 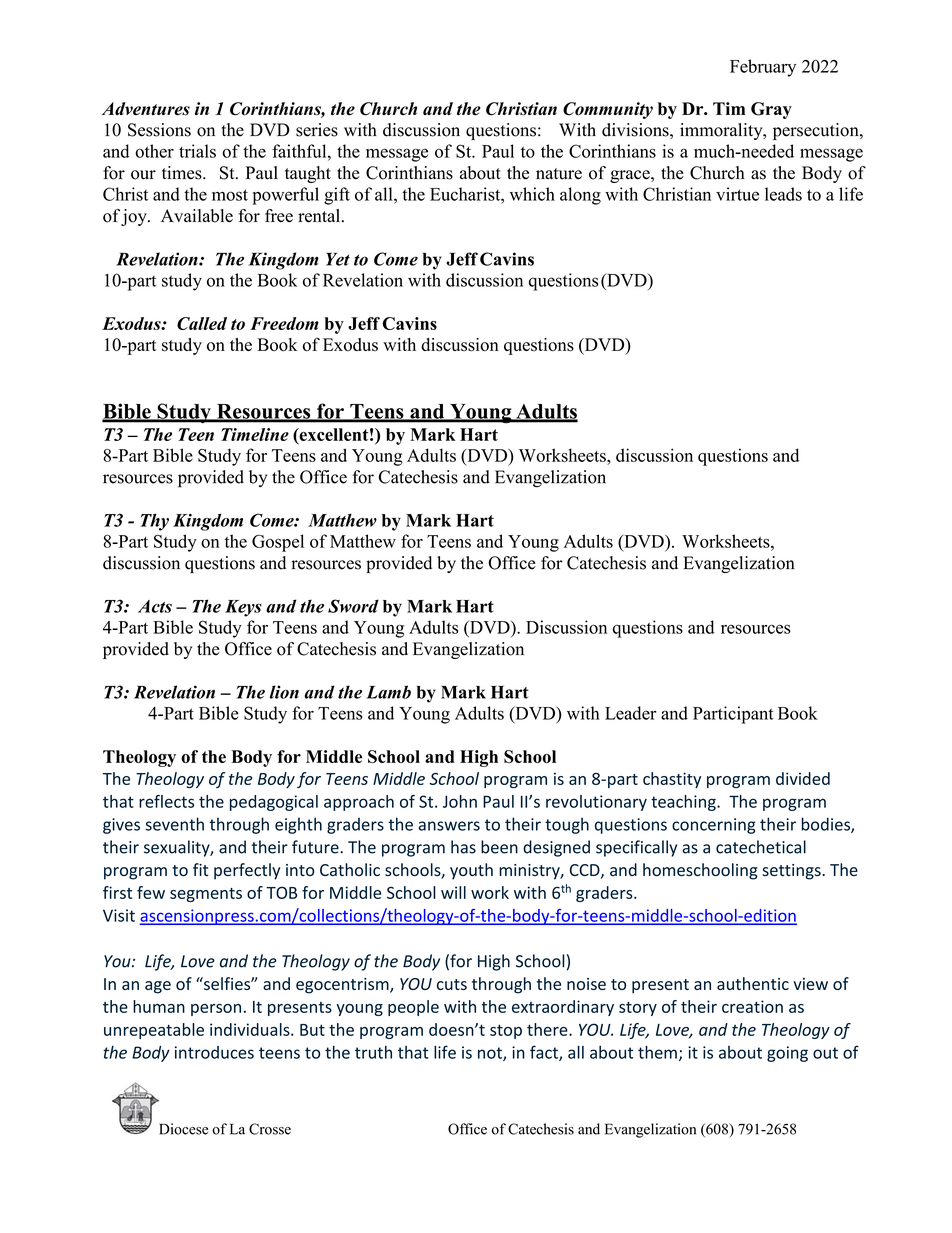 What do you see at coordinates (284, 692) in the screenshot?
I see `lion` at bounding box center [284, 692].
